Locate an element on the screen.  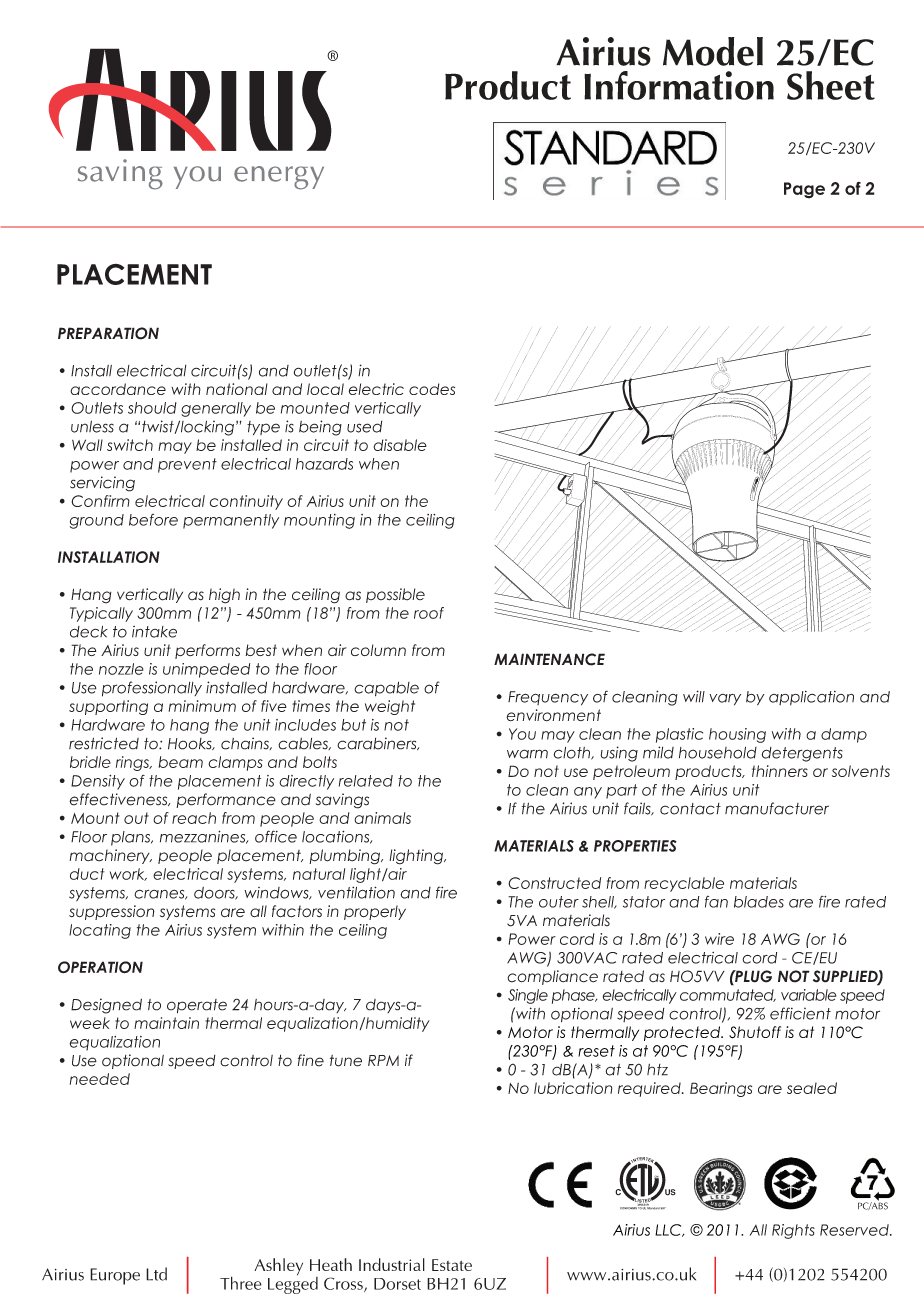
Ltd is located at coordinates (156, 1274).
